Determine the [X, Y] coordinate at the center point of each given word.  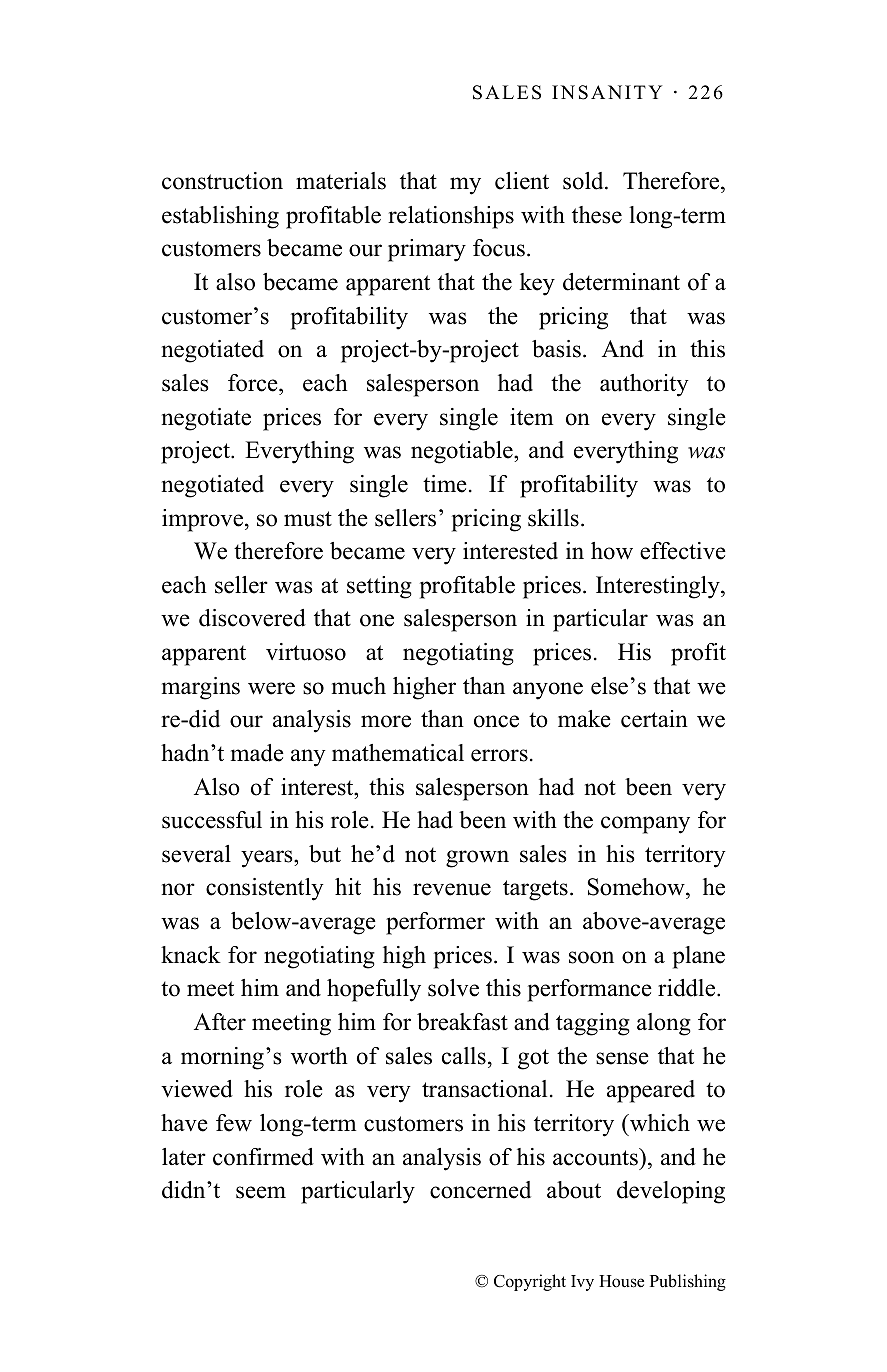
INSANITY [607, 92]
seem [261, 1192]
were [271, 688]
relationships [451, 217]
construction [222, 181]
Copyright [530, 1282]
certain [654, 719]
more [386, 721]
